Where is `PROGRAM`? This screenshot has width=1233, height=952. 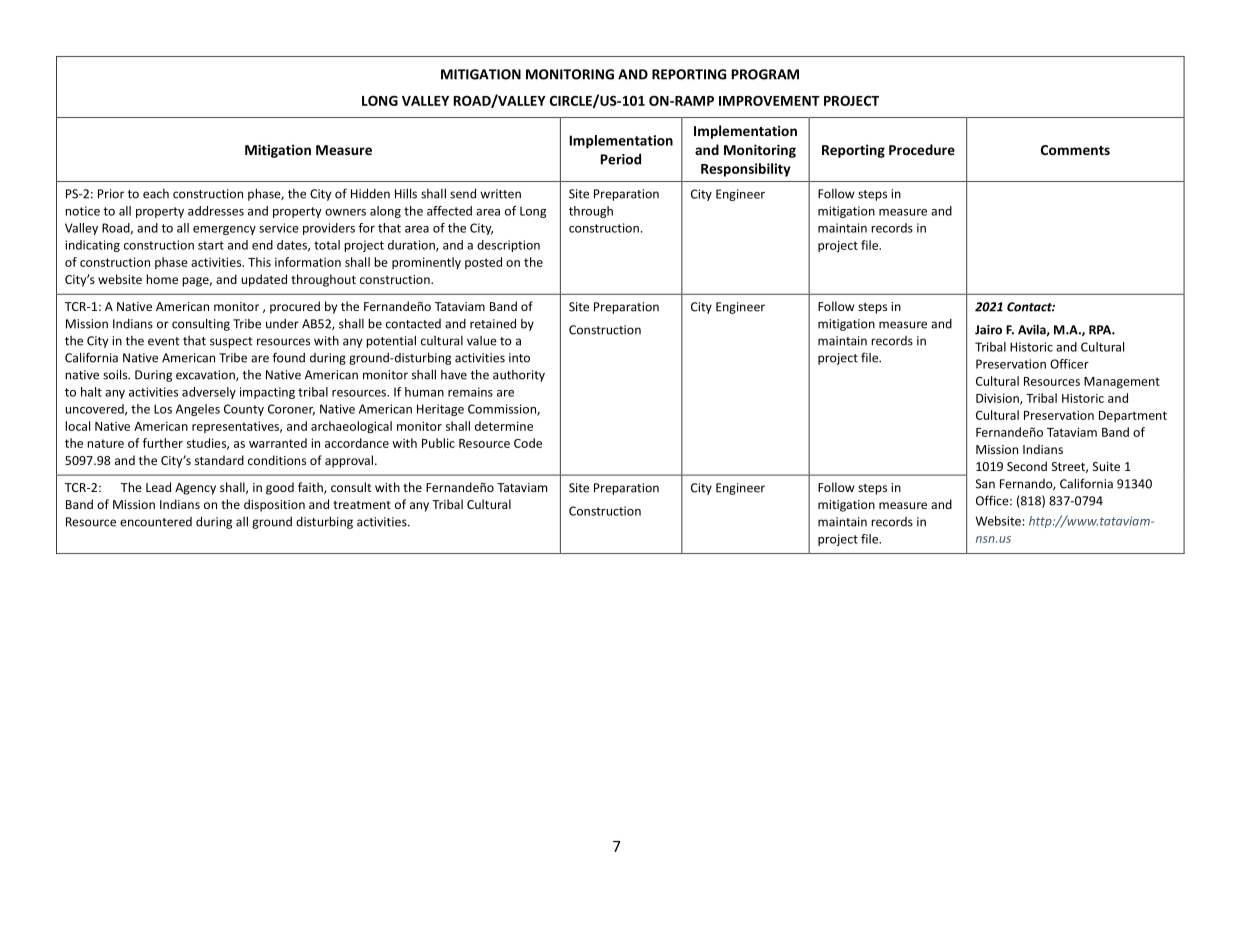
PROGRAM is located at coordinates (765, 74).
